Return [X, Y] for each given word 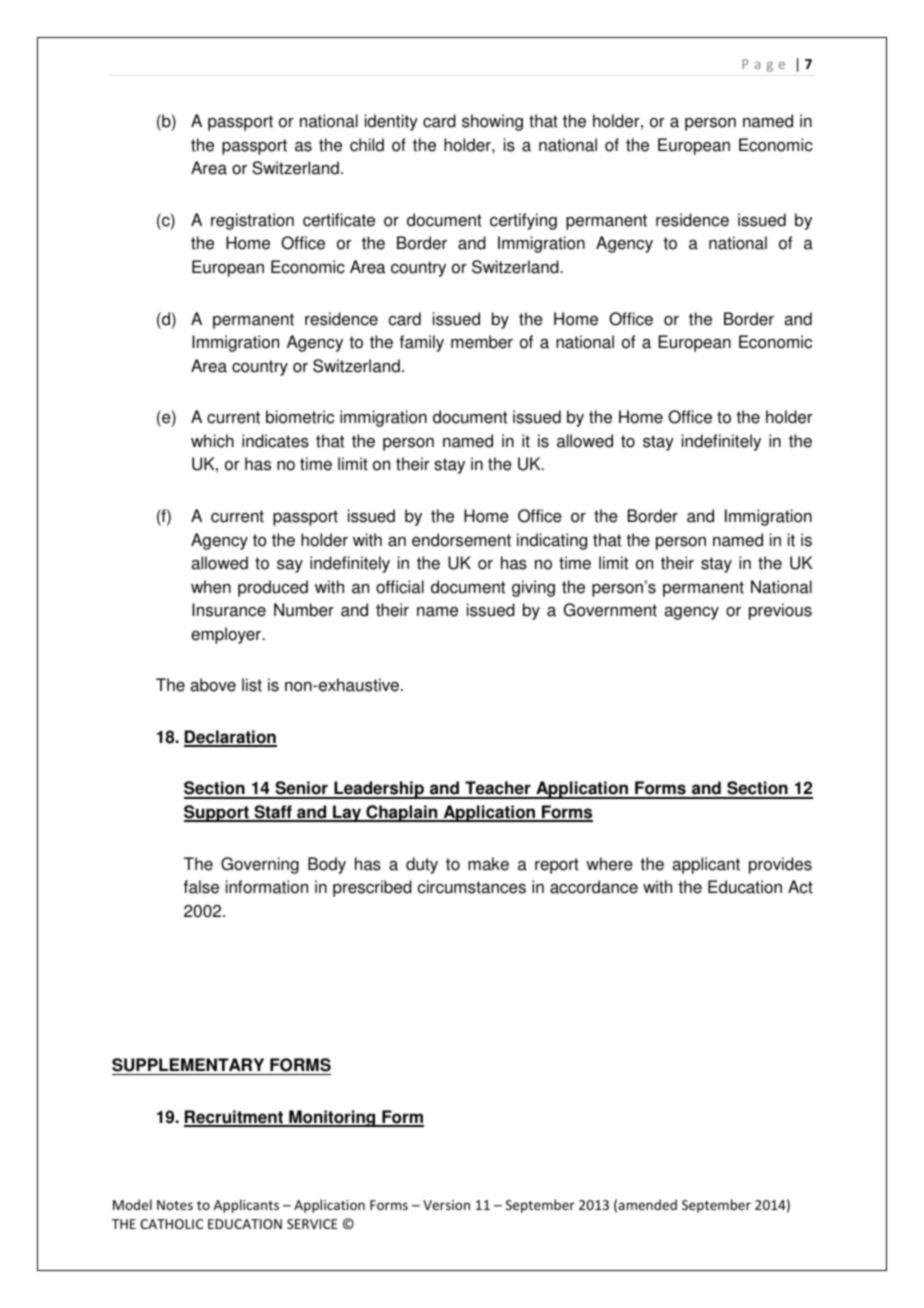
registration [252, 221]
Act [800, 887]
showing [492, 122]
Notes [175, 1205]
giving [533, 588]
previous [780, 611]
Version [446, 1205]
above [213, 685]
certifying [523, 221]
